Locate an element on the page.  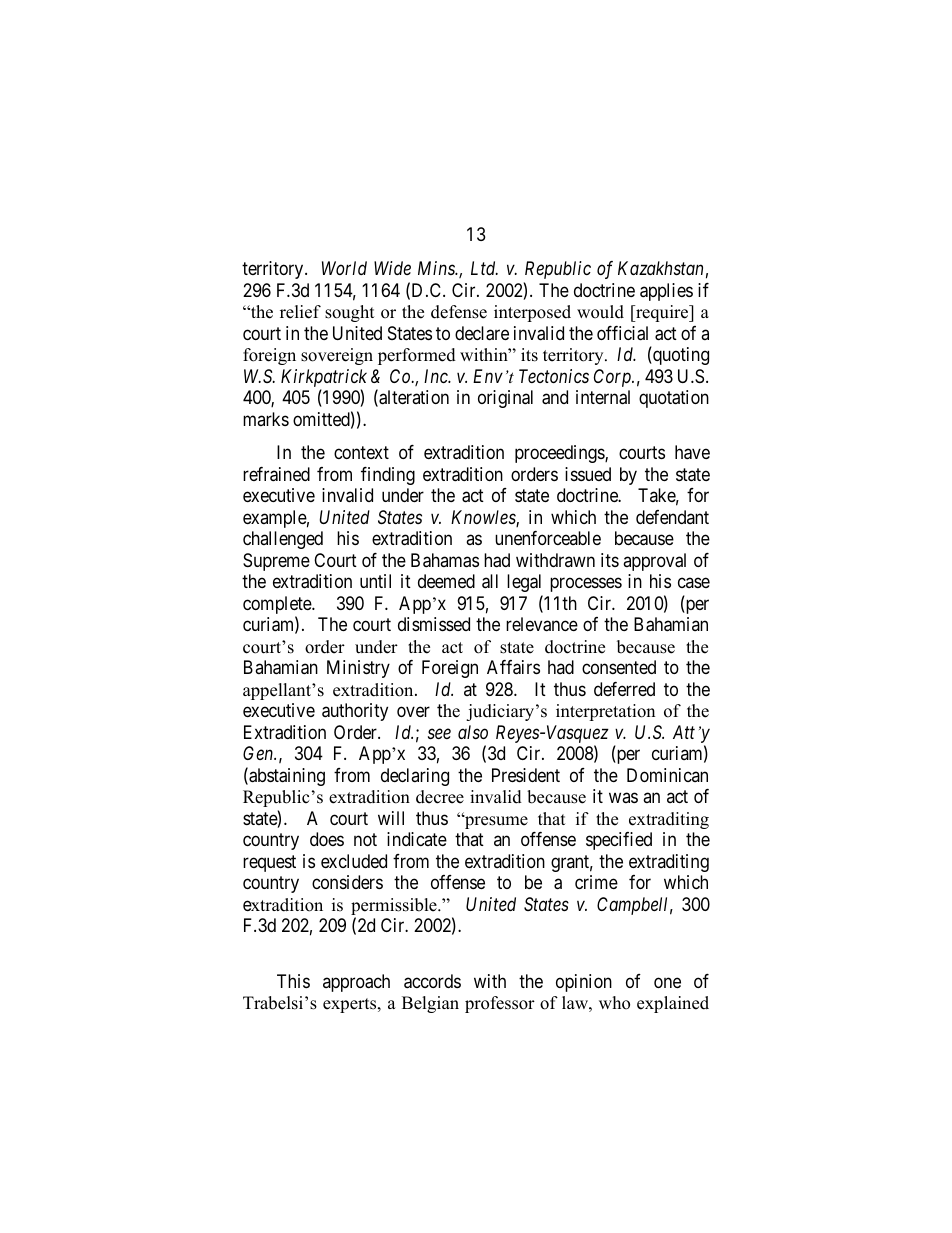
Ltd is located at coordinates (484, 268).
